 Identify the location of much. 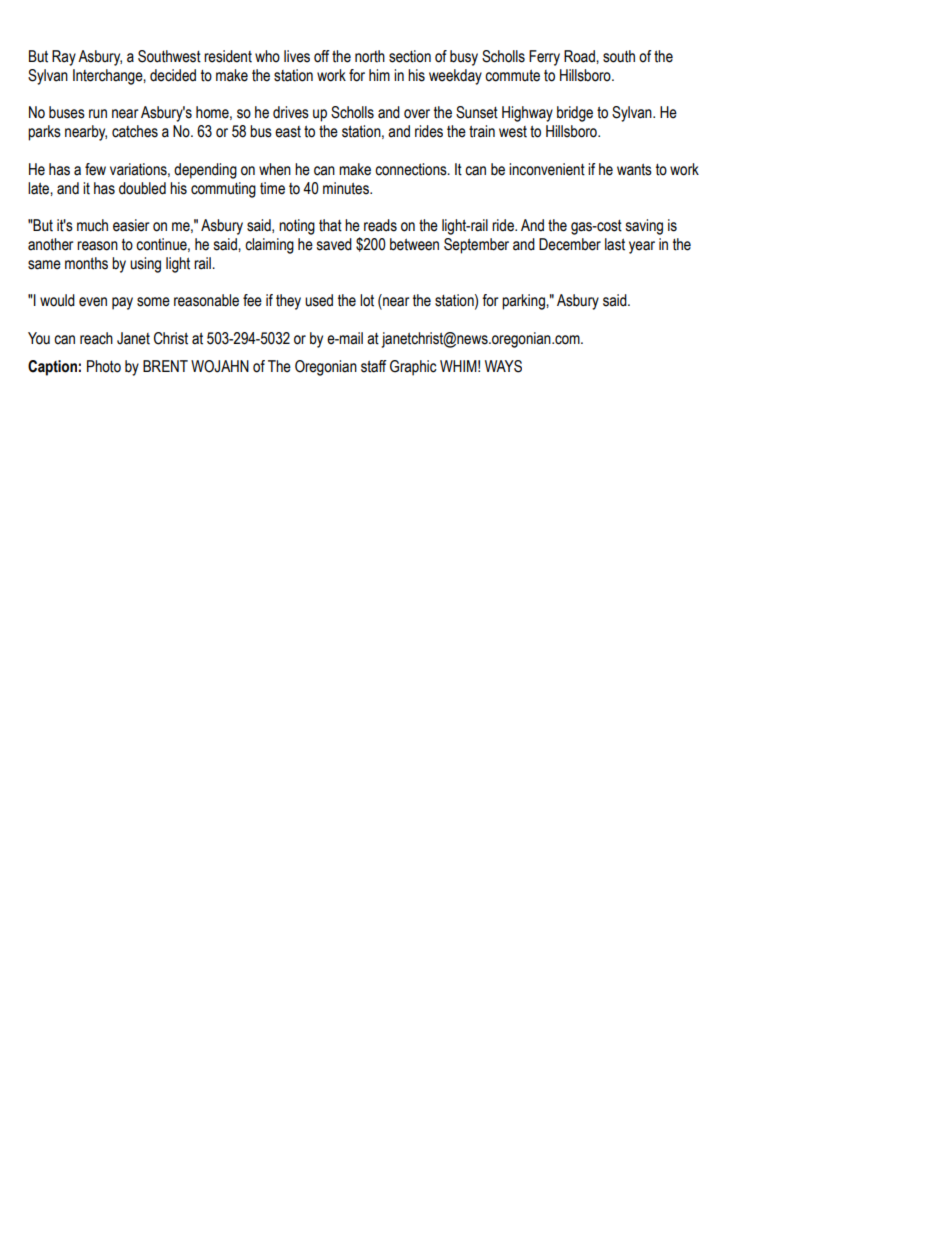
(92, 225).
